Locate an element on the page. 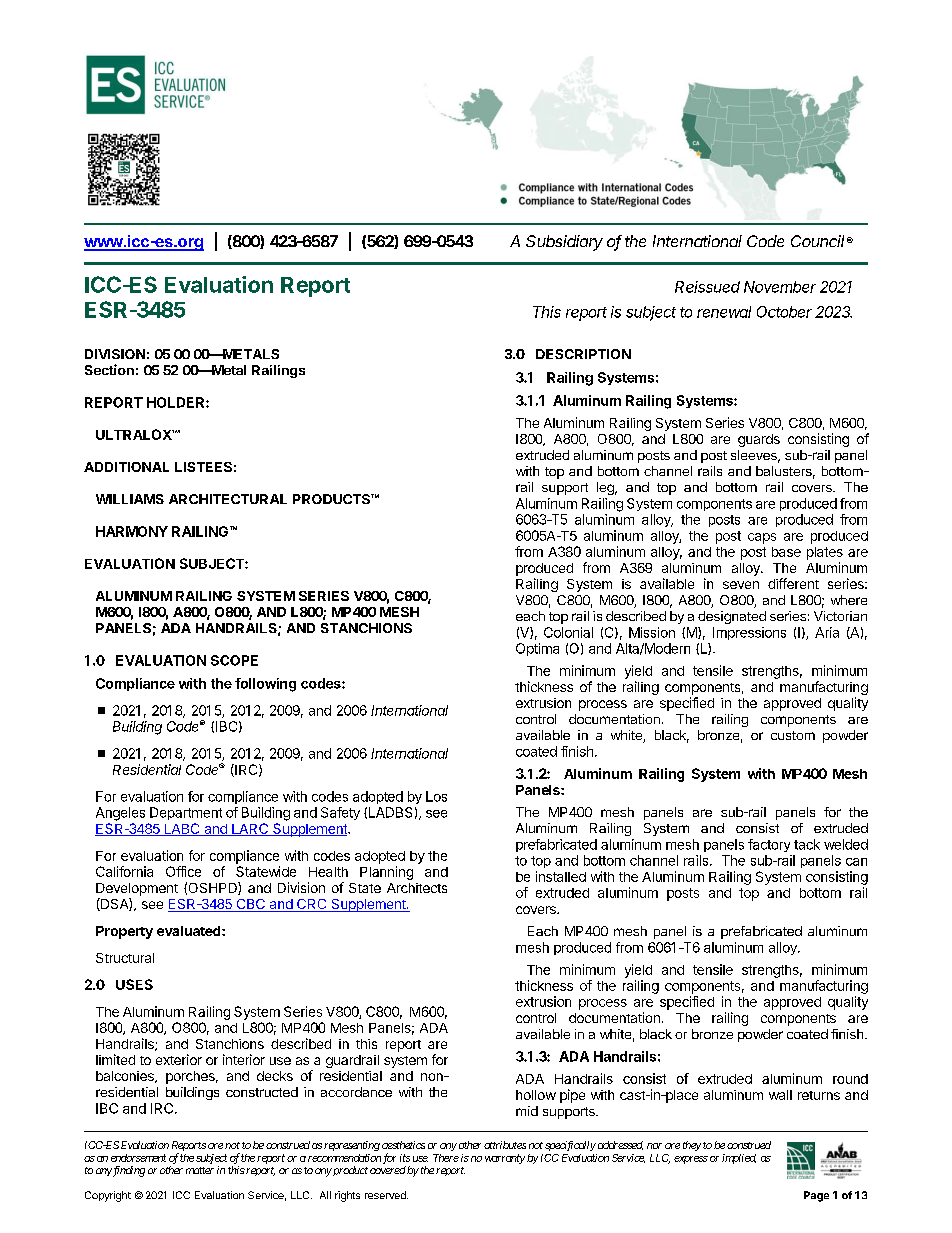 Image resolution: width=952 pixels, height=1233 pixels. November is located at coordinates (780, 287).
